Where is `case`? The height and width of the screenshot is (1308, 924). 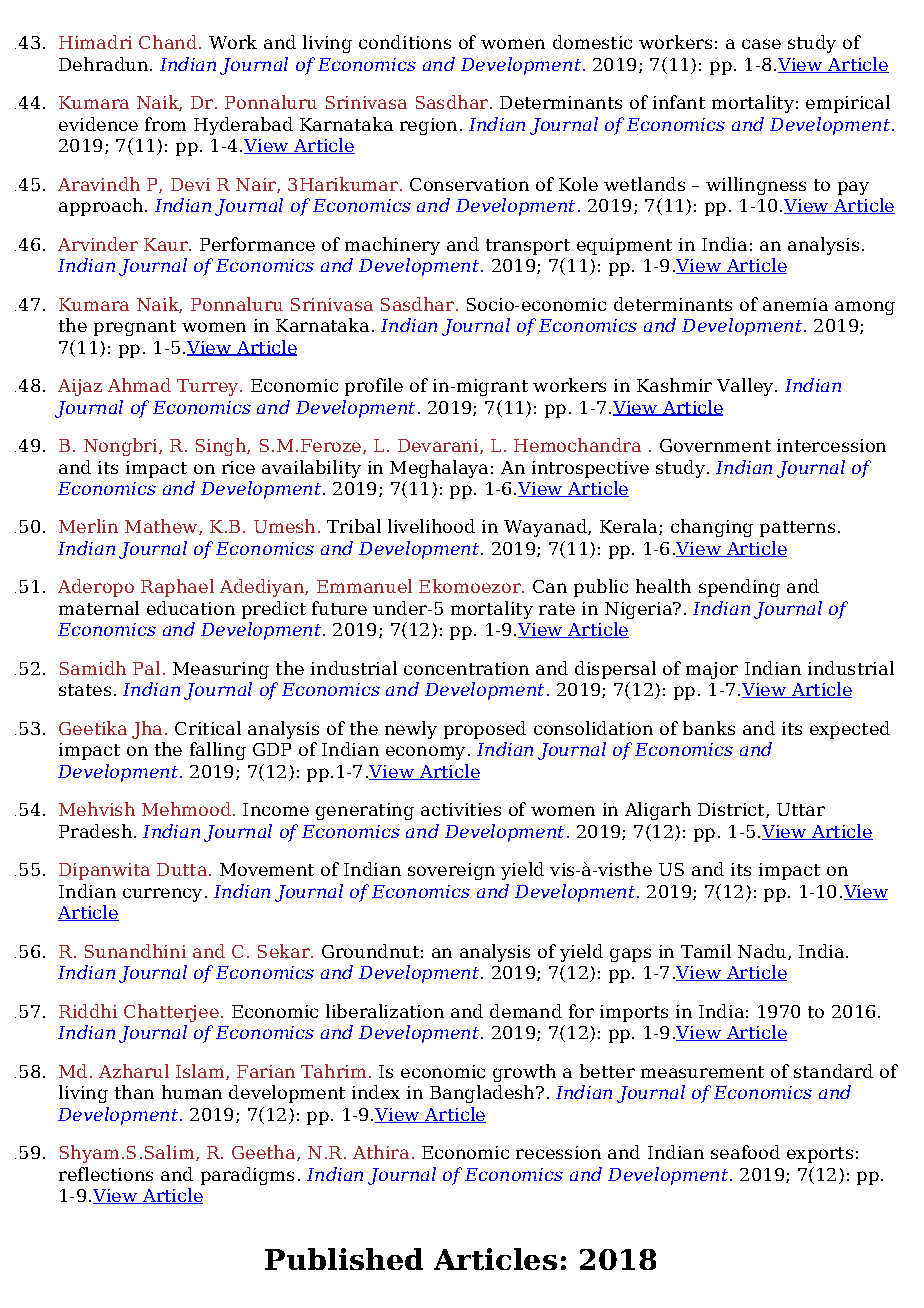 case is located at coordinates (761, 44).
